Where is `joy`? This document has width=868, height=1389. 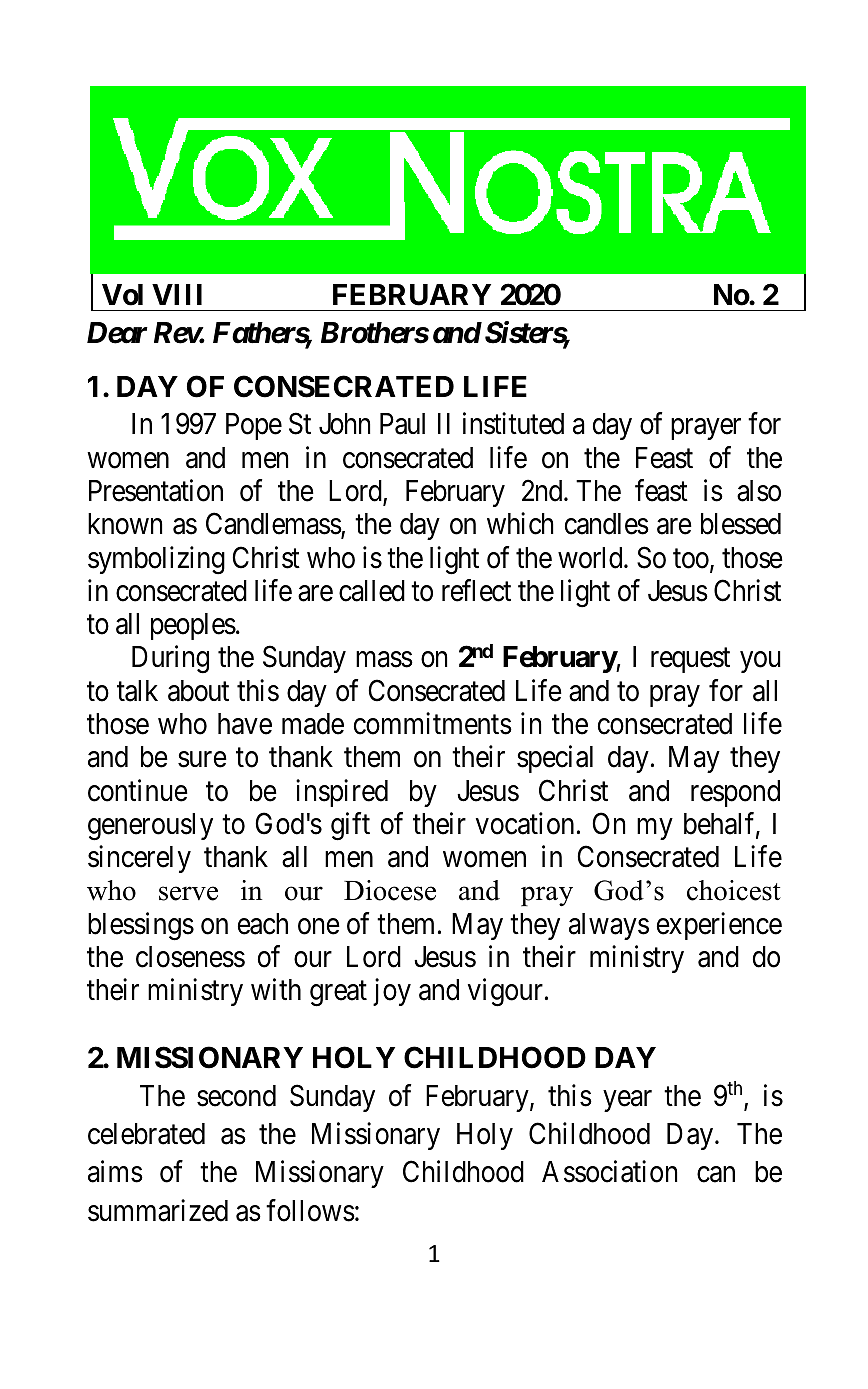
joy is located at coordinates (392, 992).
